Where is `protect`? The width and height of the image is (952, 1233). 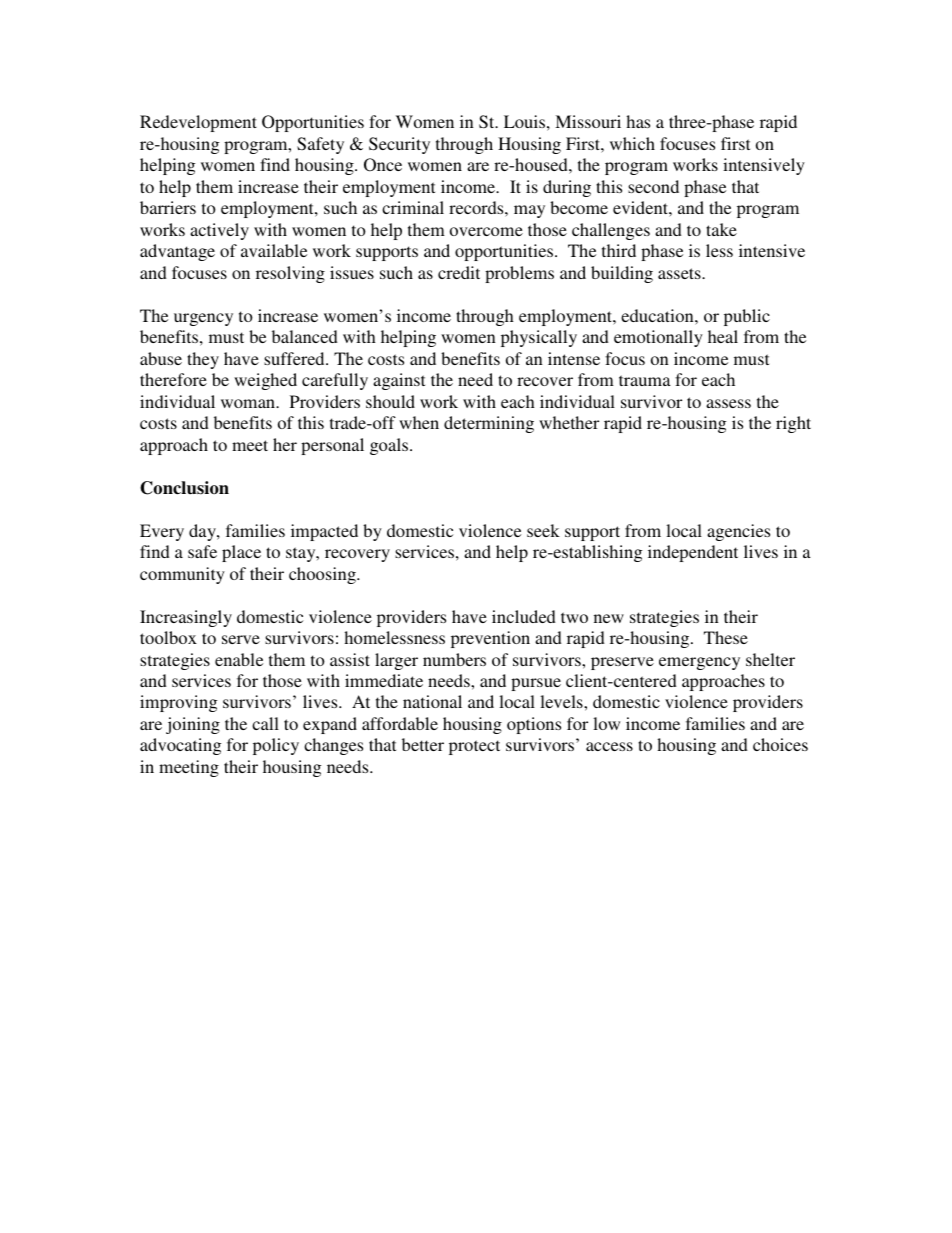 protect is located at coordinates (474, 747).
